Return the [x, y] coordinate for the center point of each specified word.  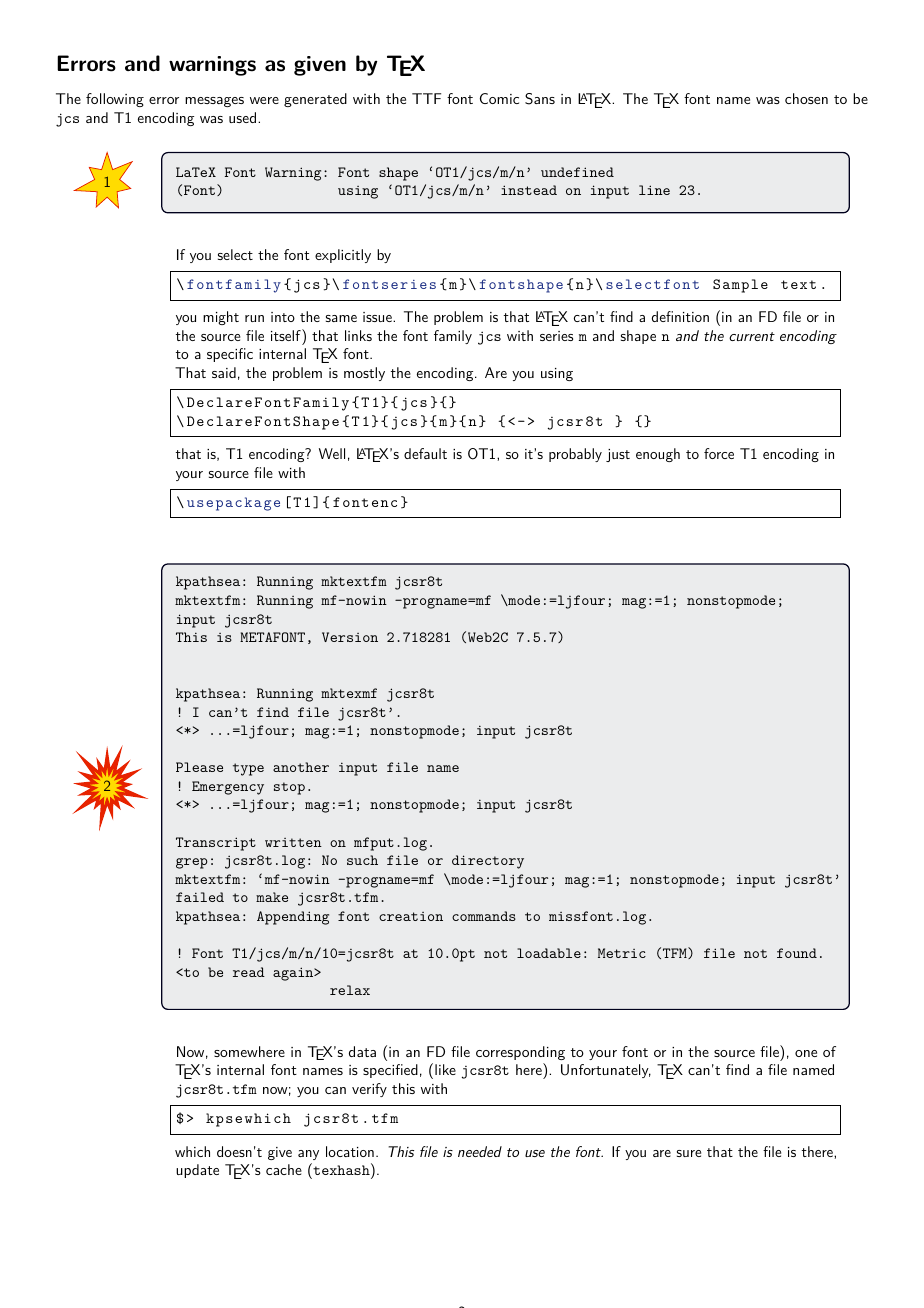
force [719, 453]
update [197, 1171]
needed [480, 1151]
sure [689, 1153]
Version [350, 637]
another [301, 767]
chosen [806, 98]
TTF [426, 98]
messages [214, 102]
